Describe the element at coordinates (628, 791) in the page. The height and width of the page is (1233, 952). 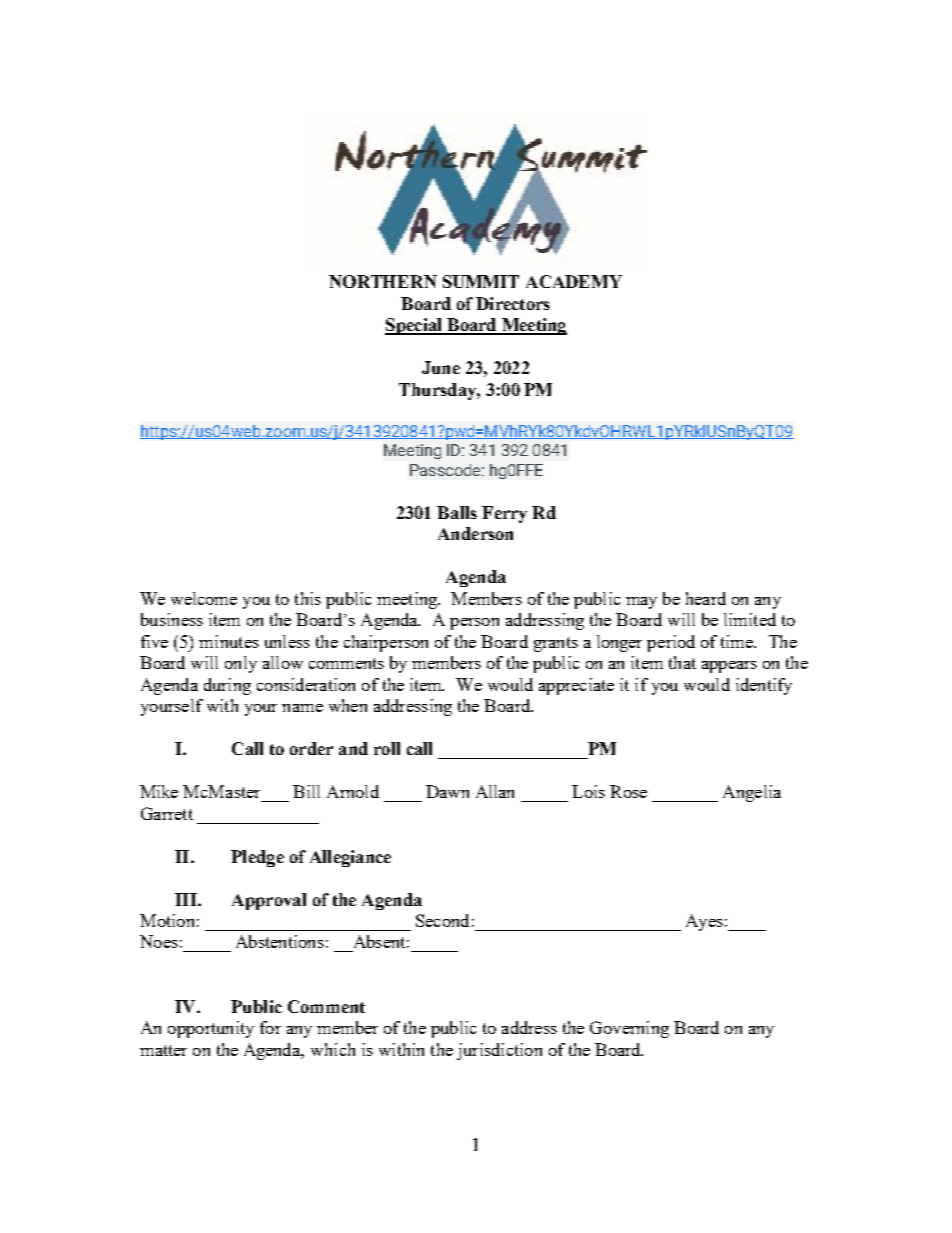
I see `Rose` at that location.
